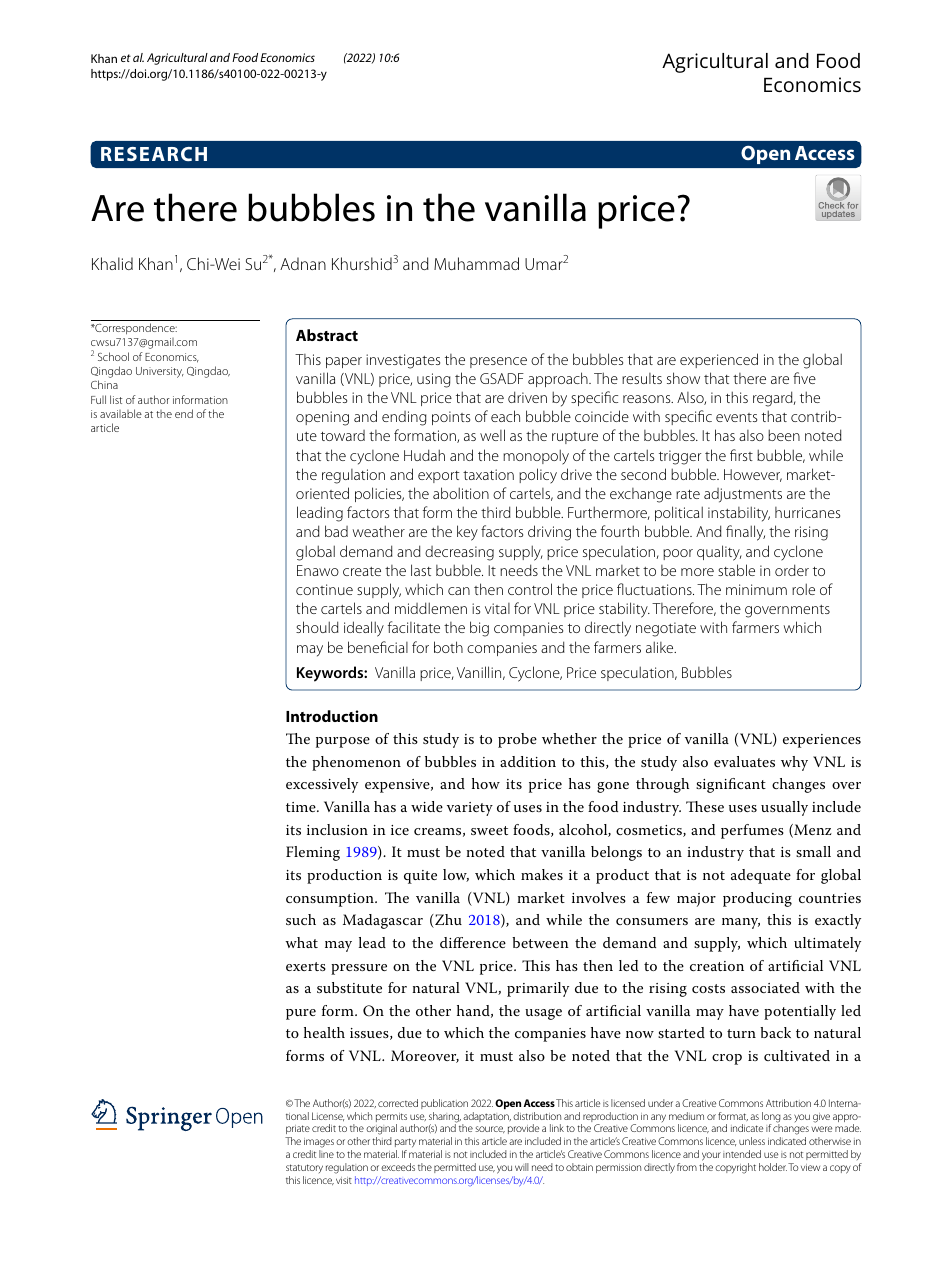  I want to click on sweet, so click(489, 830).
